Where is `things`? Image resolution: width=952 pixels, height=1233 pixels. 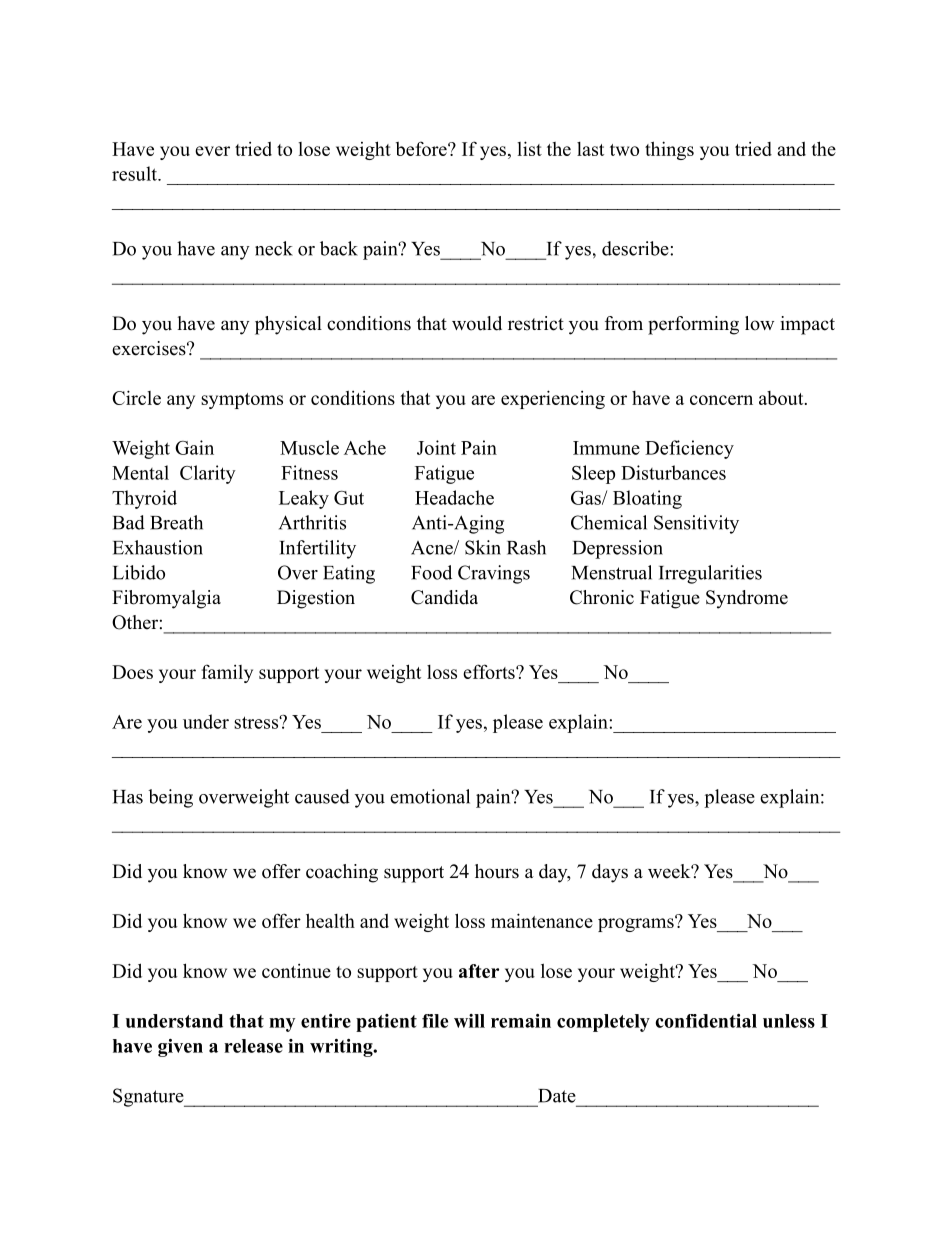 things is located at coordinates (669, 150).
